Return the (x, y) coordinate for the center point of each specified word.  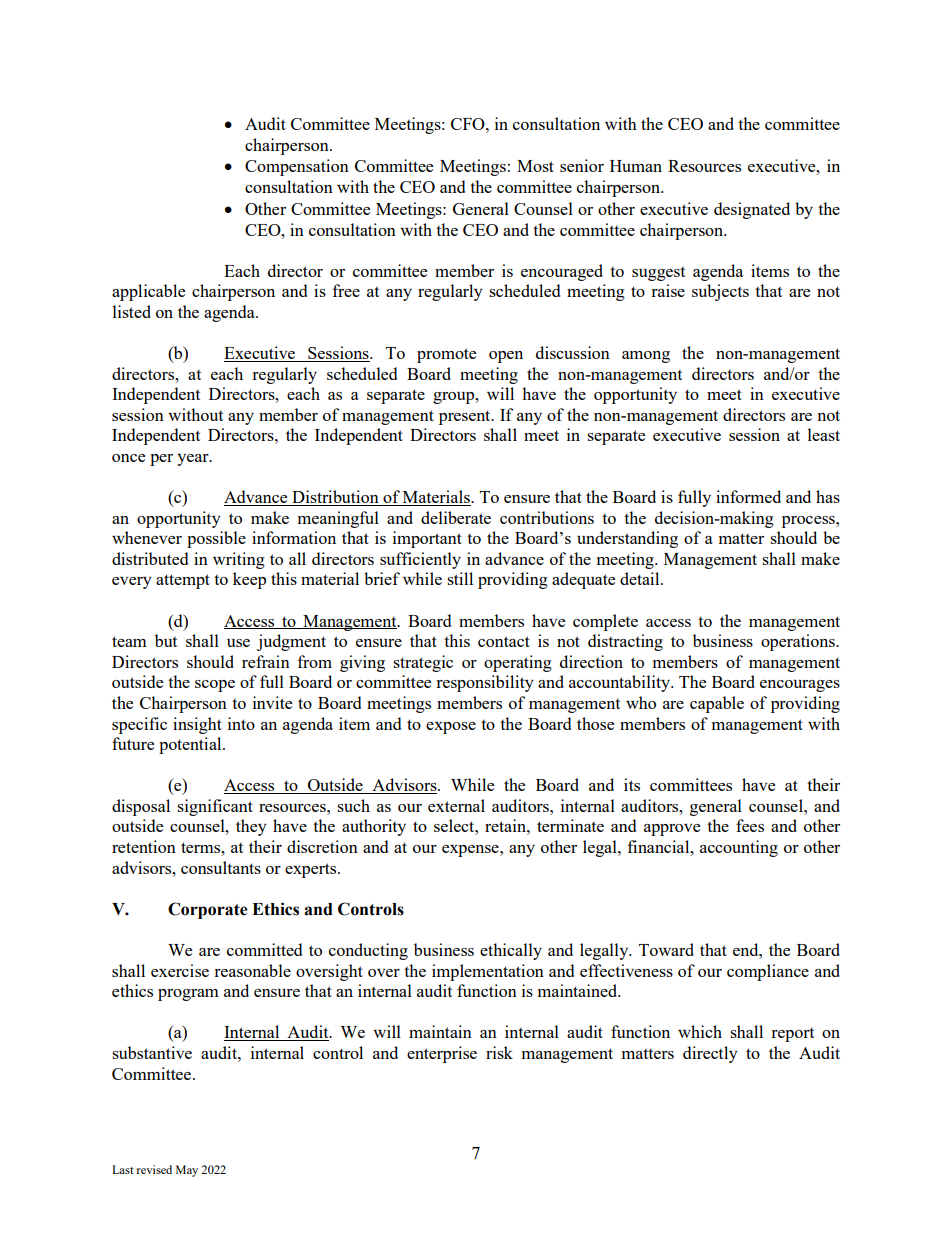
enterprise (442, 1054)
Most (535, 166)
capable (717, 704)
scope (215, 686)
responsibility (485, 683)
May (187, 1171)
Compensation (297, 167)
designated (752, 210)
